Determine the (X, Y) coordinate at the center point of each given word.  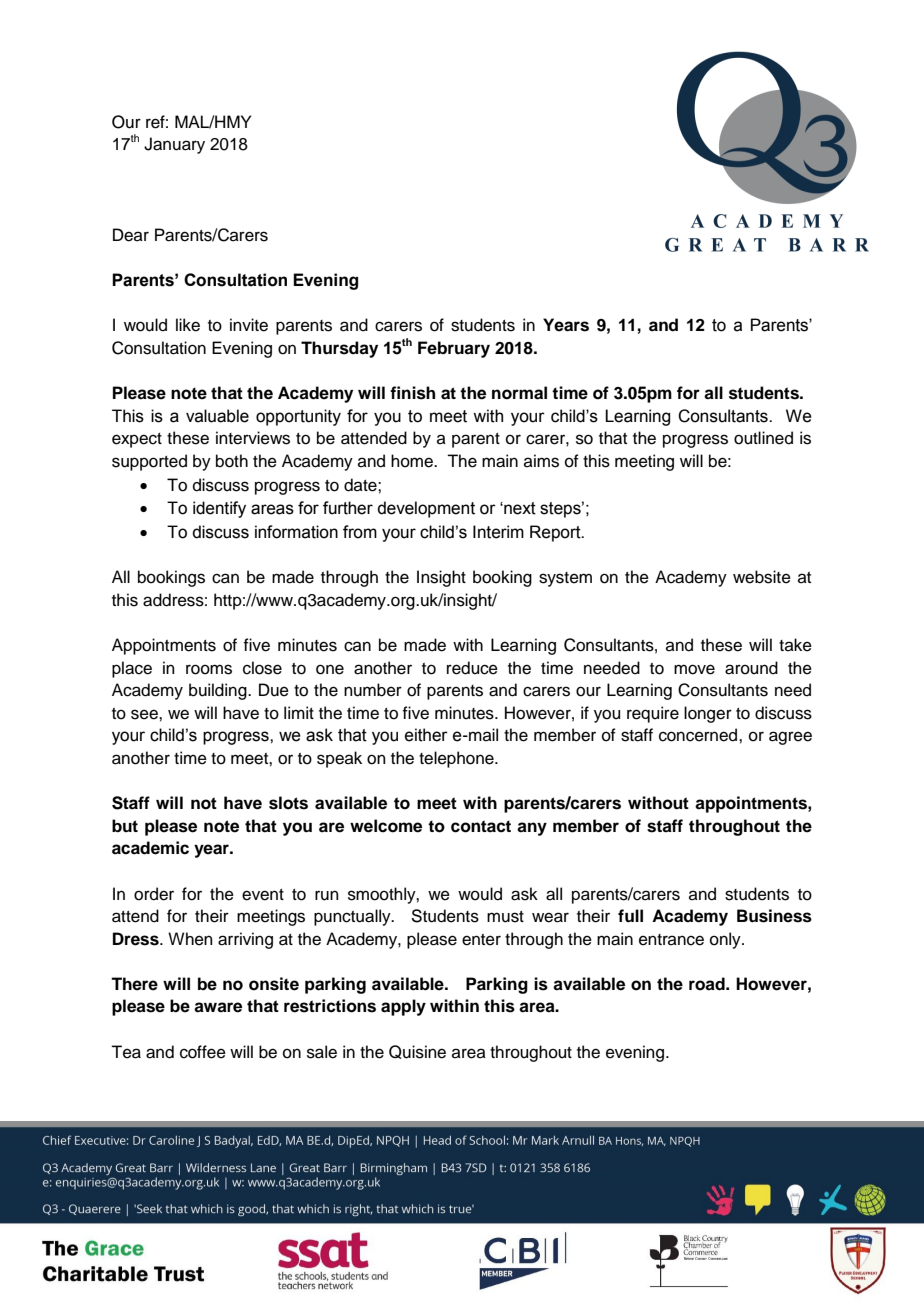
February (454, 349)
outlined (763, 438)
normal (519, 393)
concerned (699, 735)
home (413, 461)
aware (218, 1007)
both (232, 461)
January (174, 145)
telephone (457, 759)
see (145, 714)
